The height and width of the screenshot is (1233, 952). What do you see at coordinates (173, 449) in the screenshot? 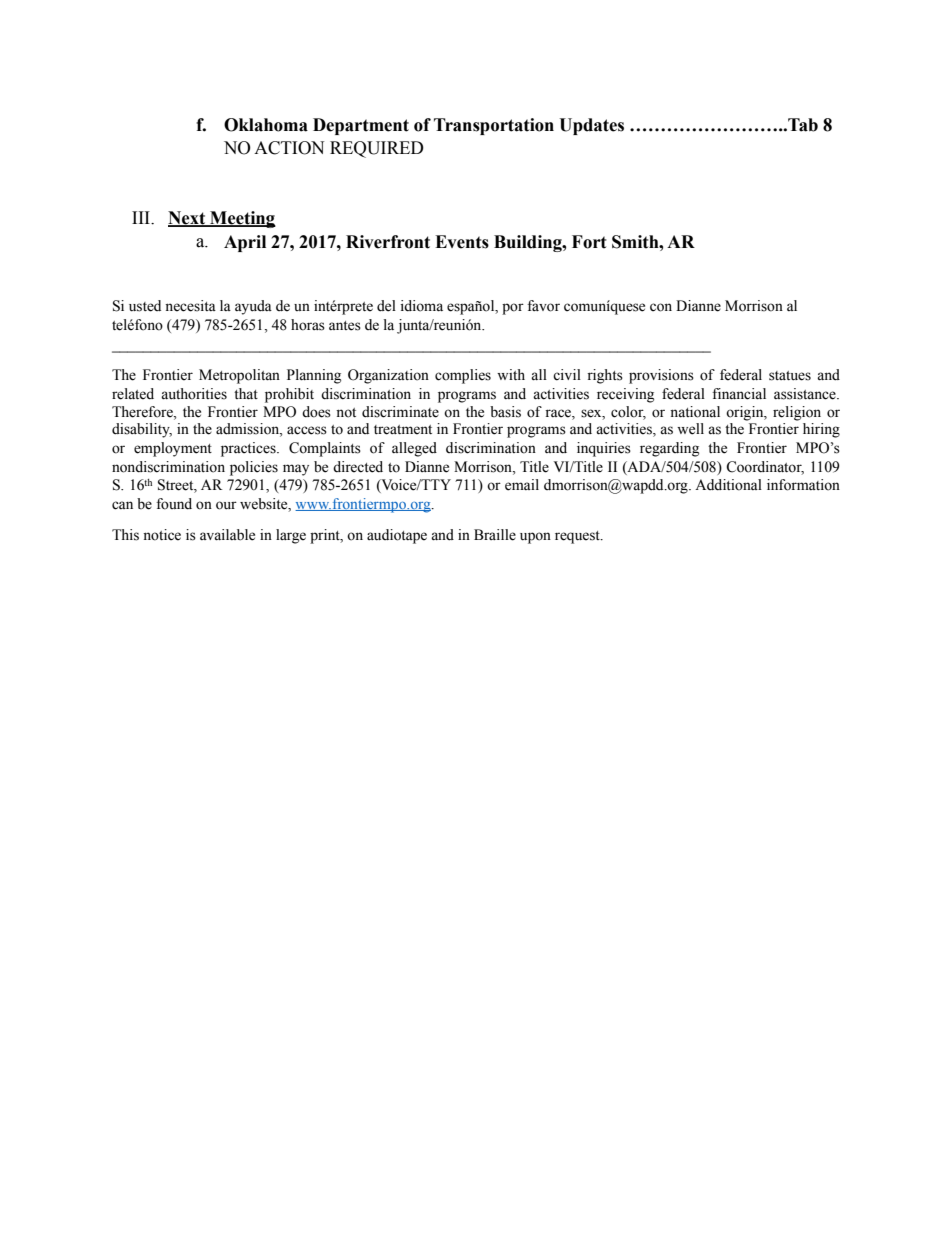
I see `employment` at bounding box center [173, 449].
